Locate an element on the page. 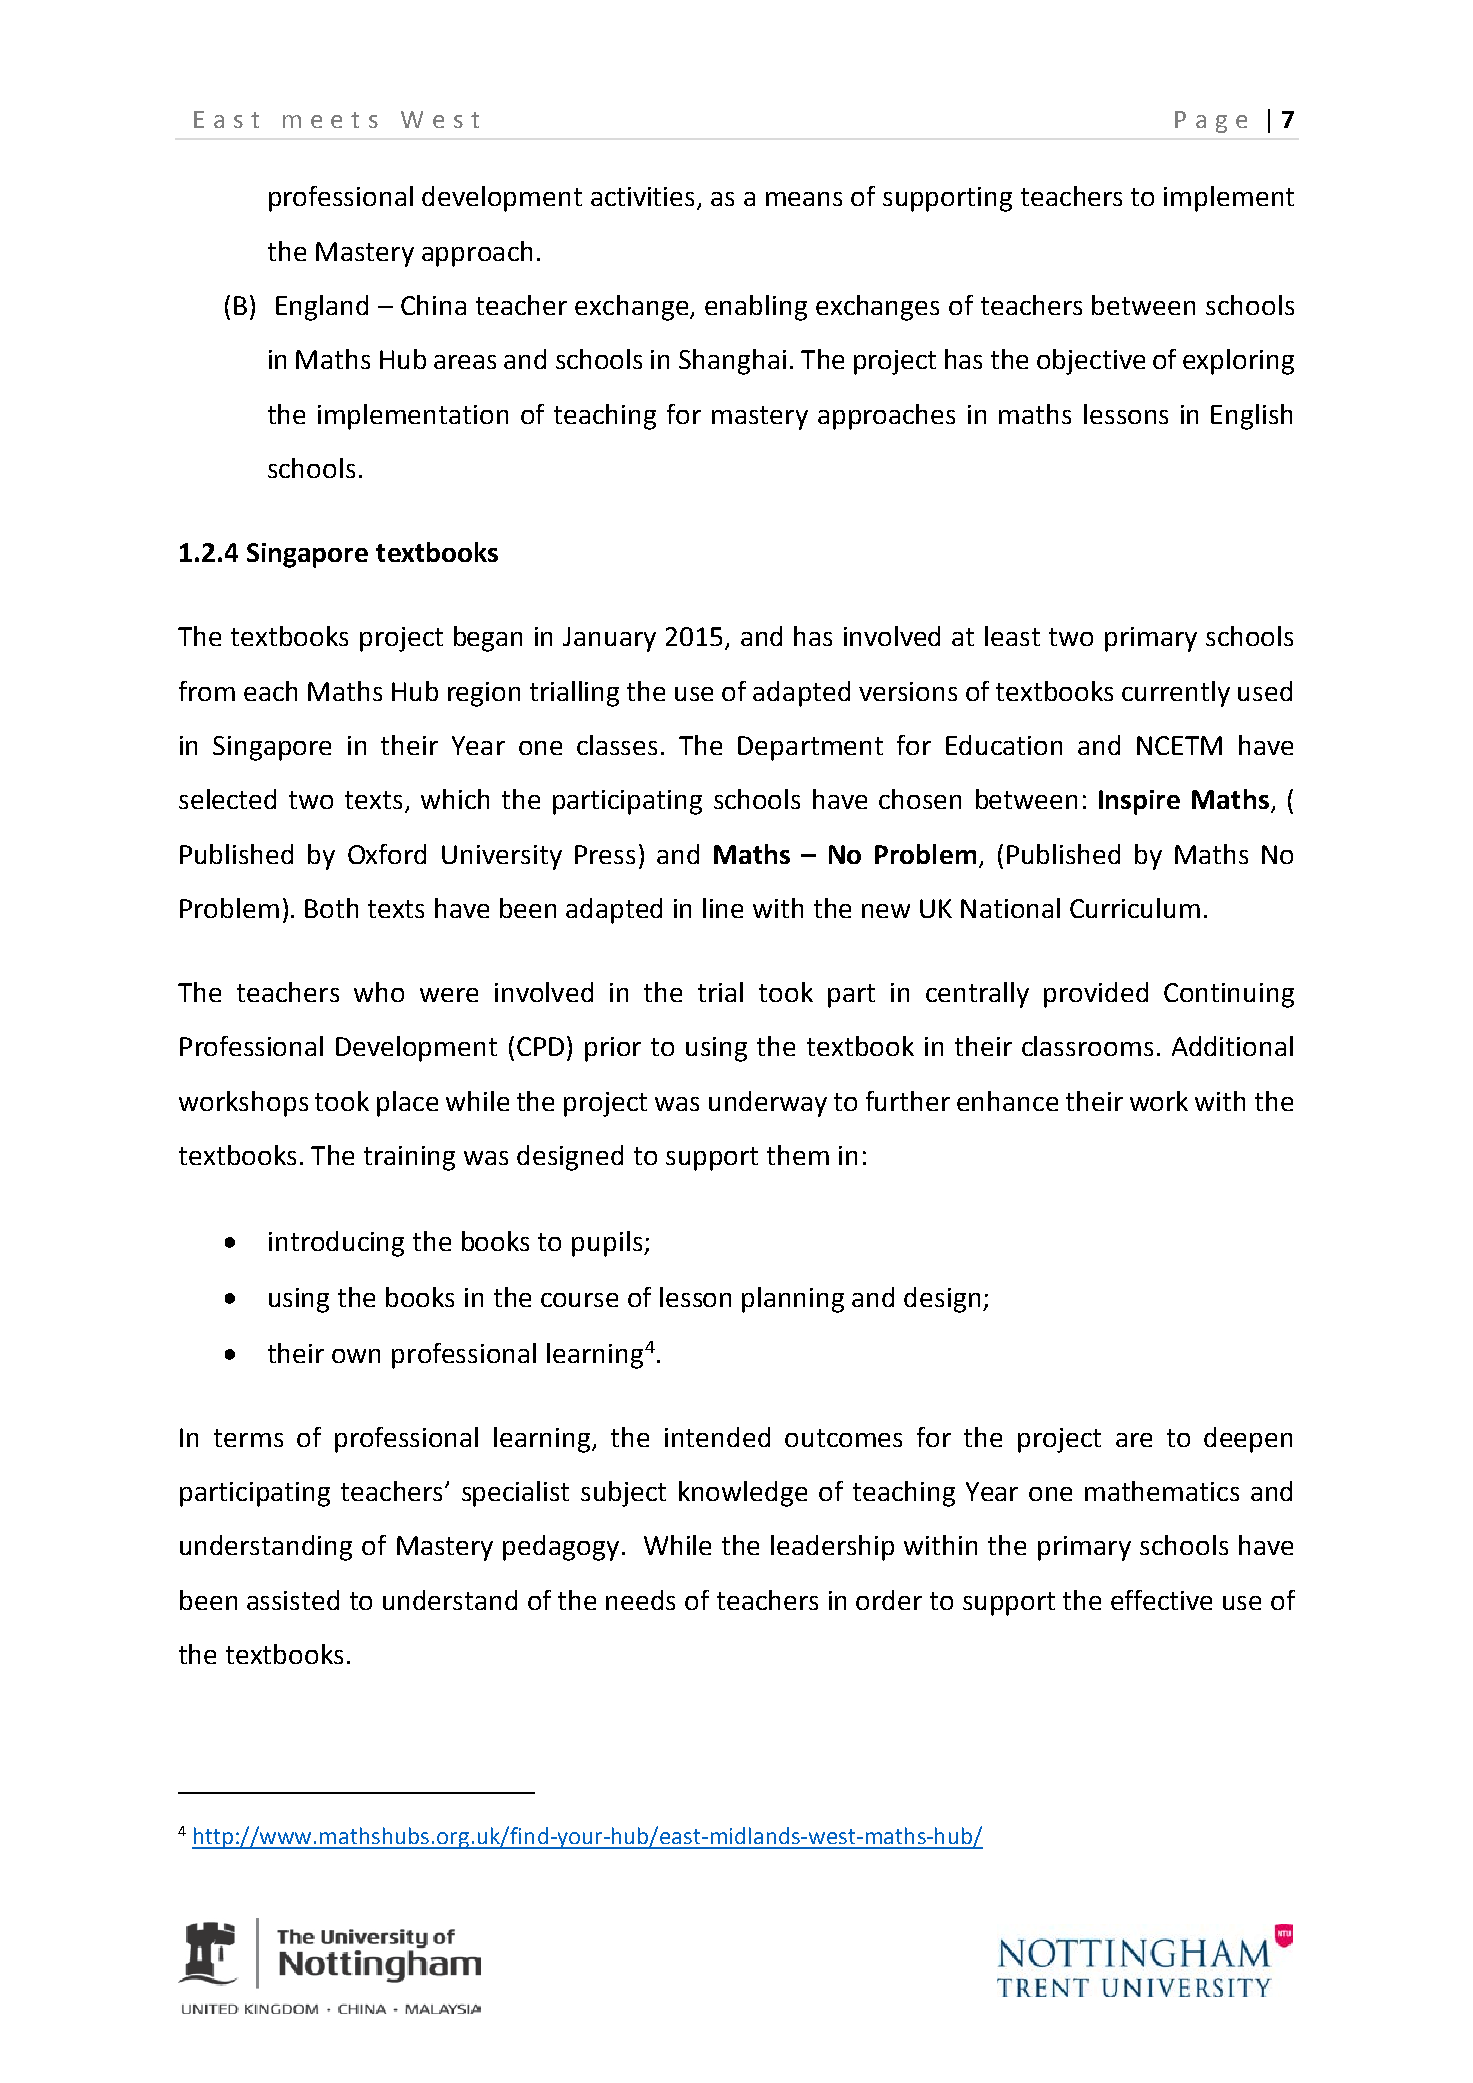 The width and height of the image is (1473, 2083). means is located at coordinates (804, 199).
